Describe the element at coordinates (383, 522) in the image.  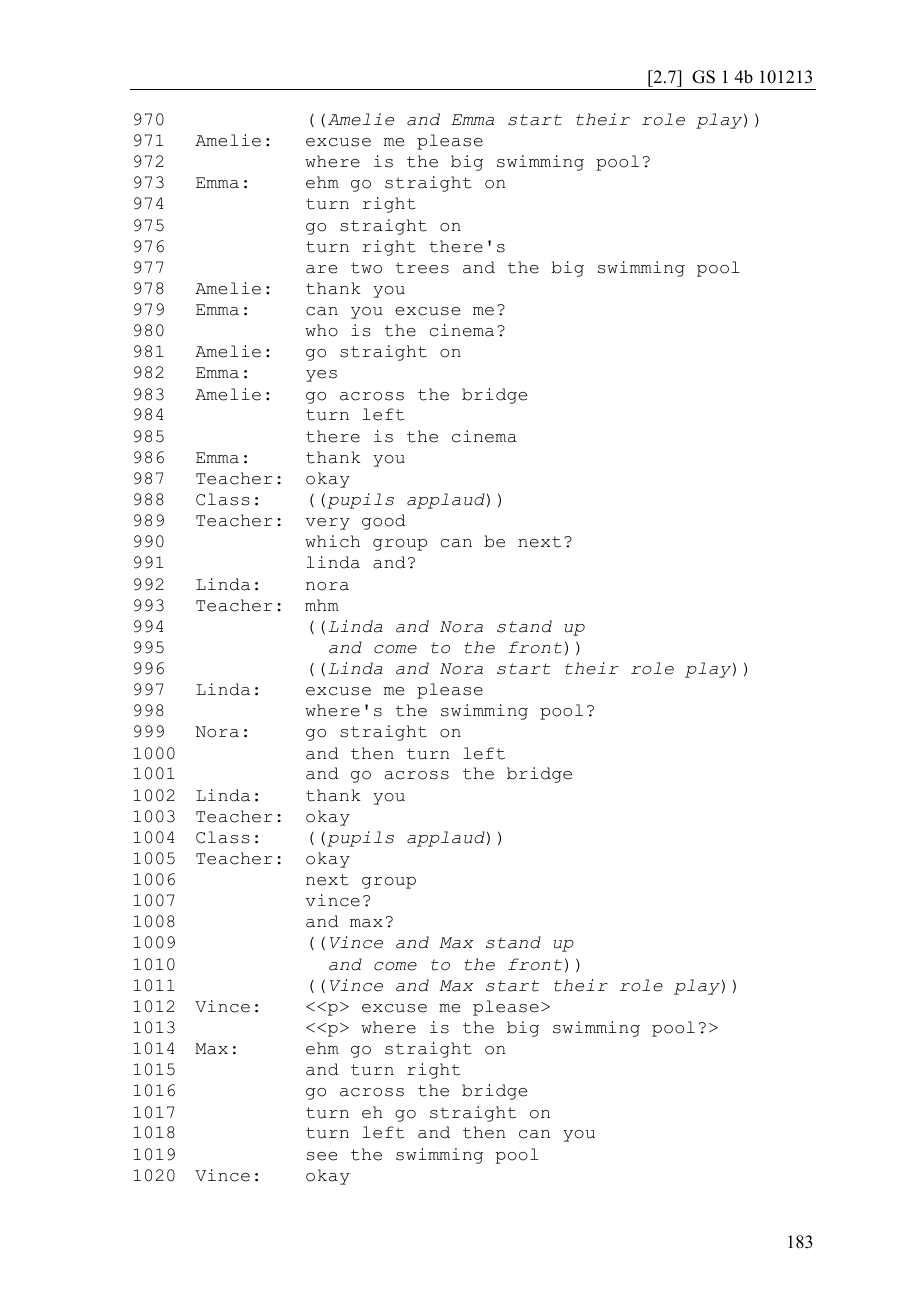
I see `good` at that location.
